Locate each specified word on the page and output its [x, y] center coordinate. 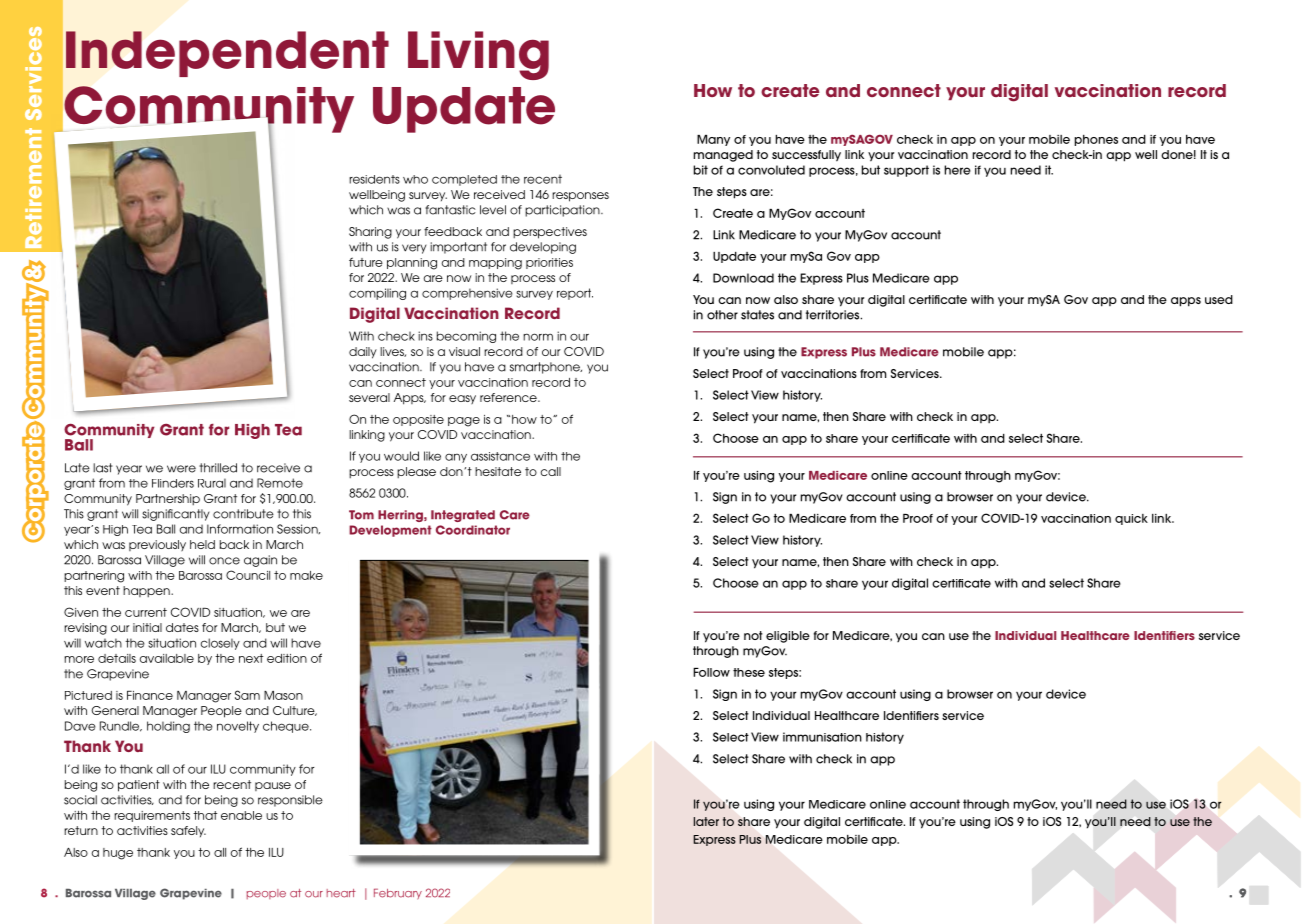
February [398, 894]
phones [1096, 140]
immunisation [822, 737]
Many [713, 140]
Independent [227, 54]
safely [188, 831]
